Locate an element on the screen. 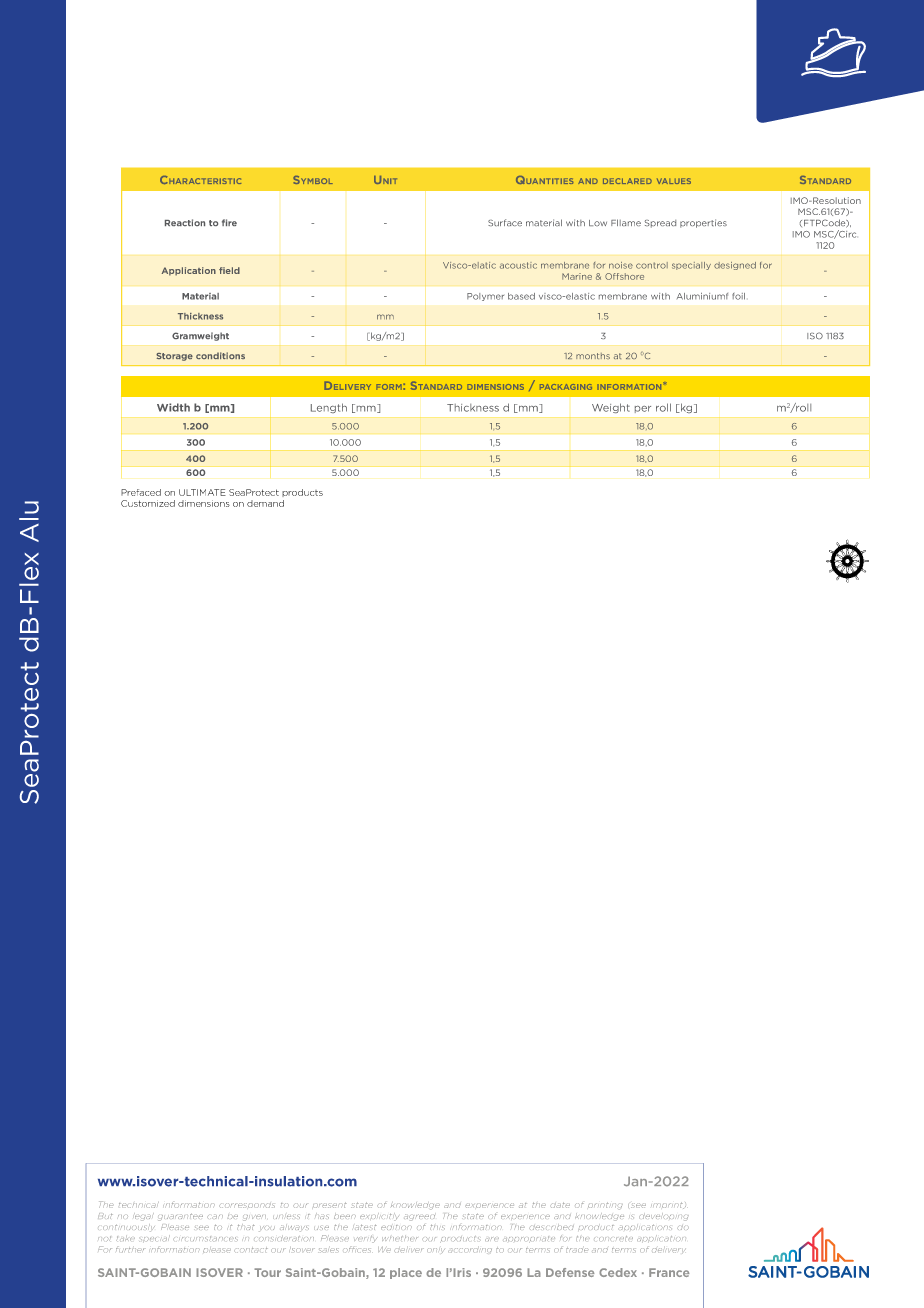 This screenshot has width=924, height=1308. guarantee is located at coordinates (180, 1217).
